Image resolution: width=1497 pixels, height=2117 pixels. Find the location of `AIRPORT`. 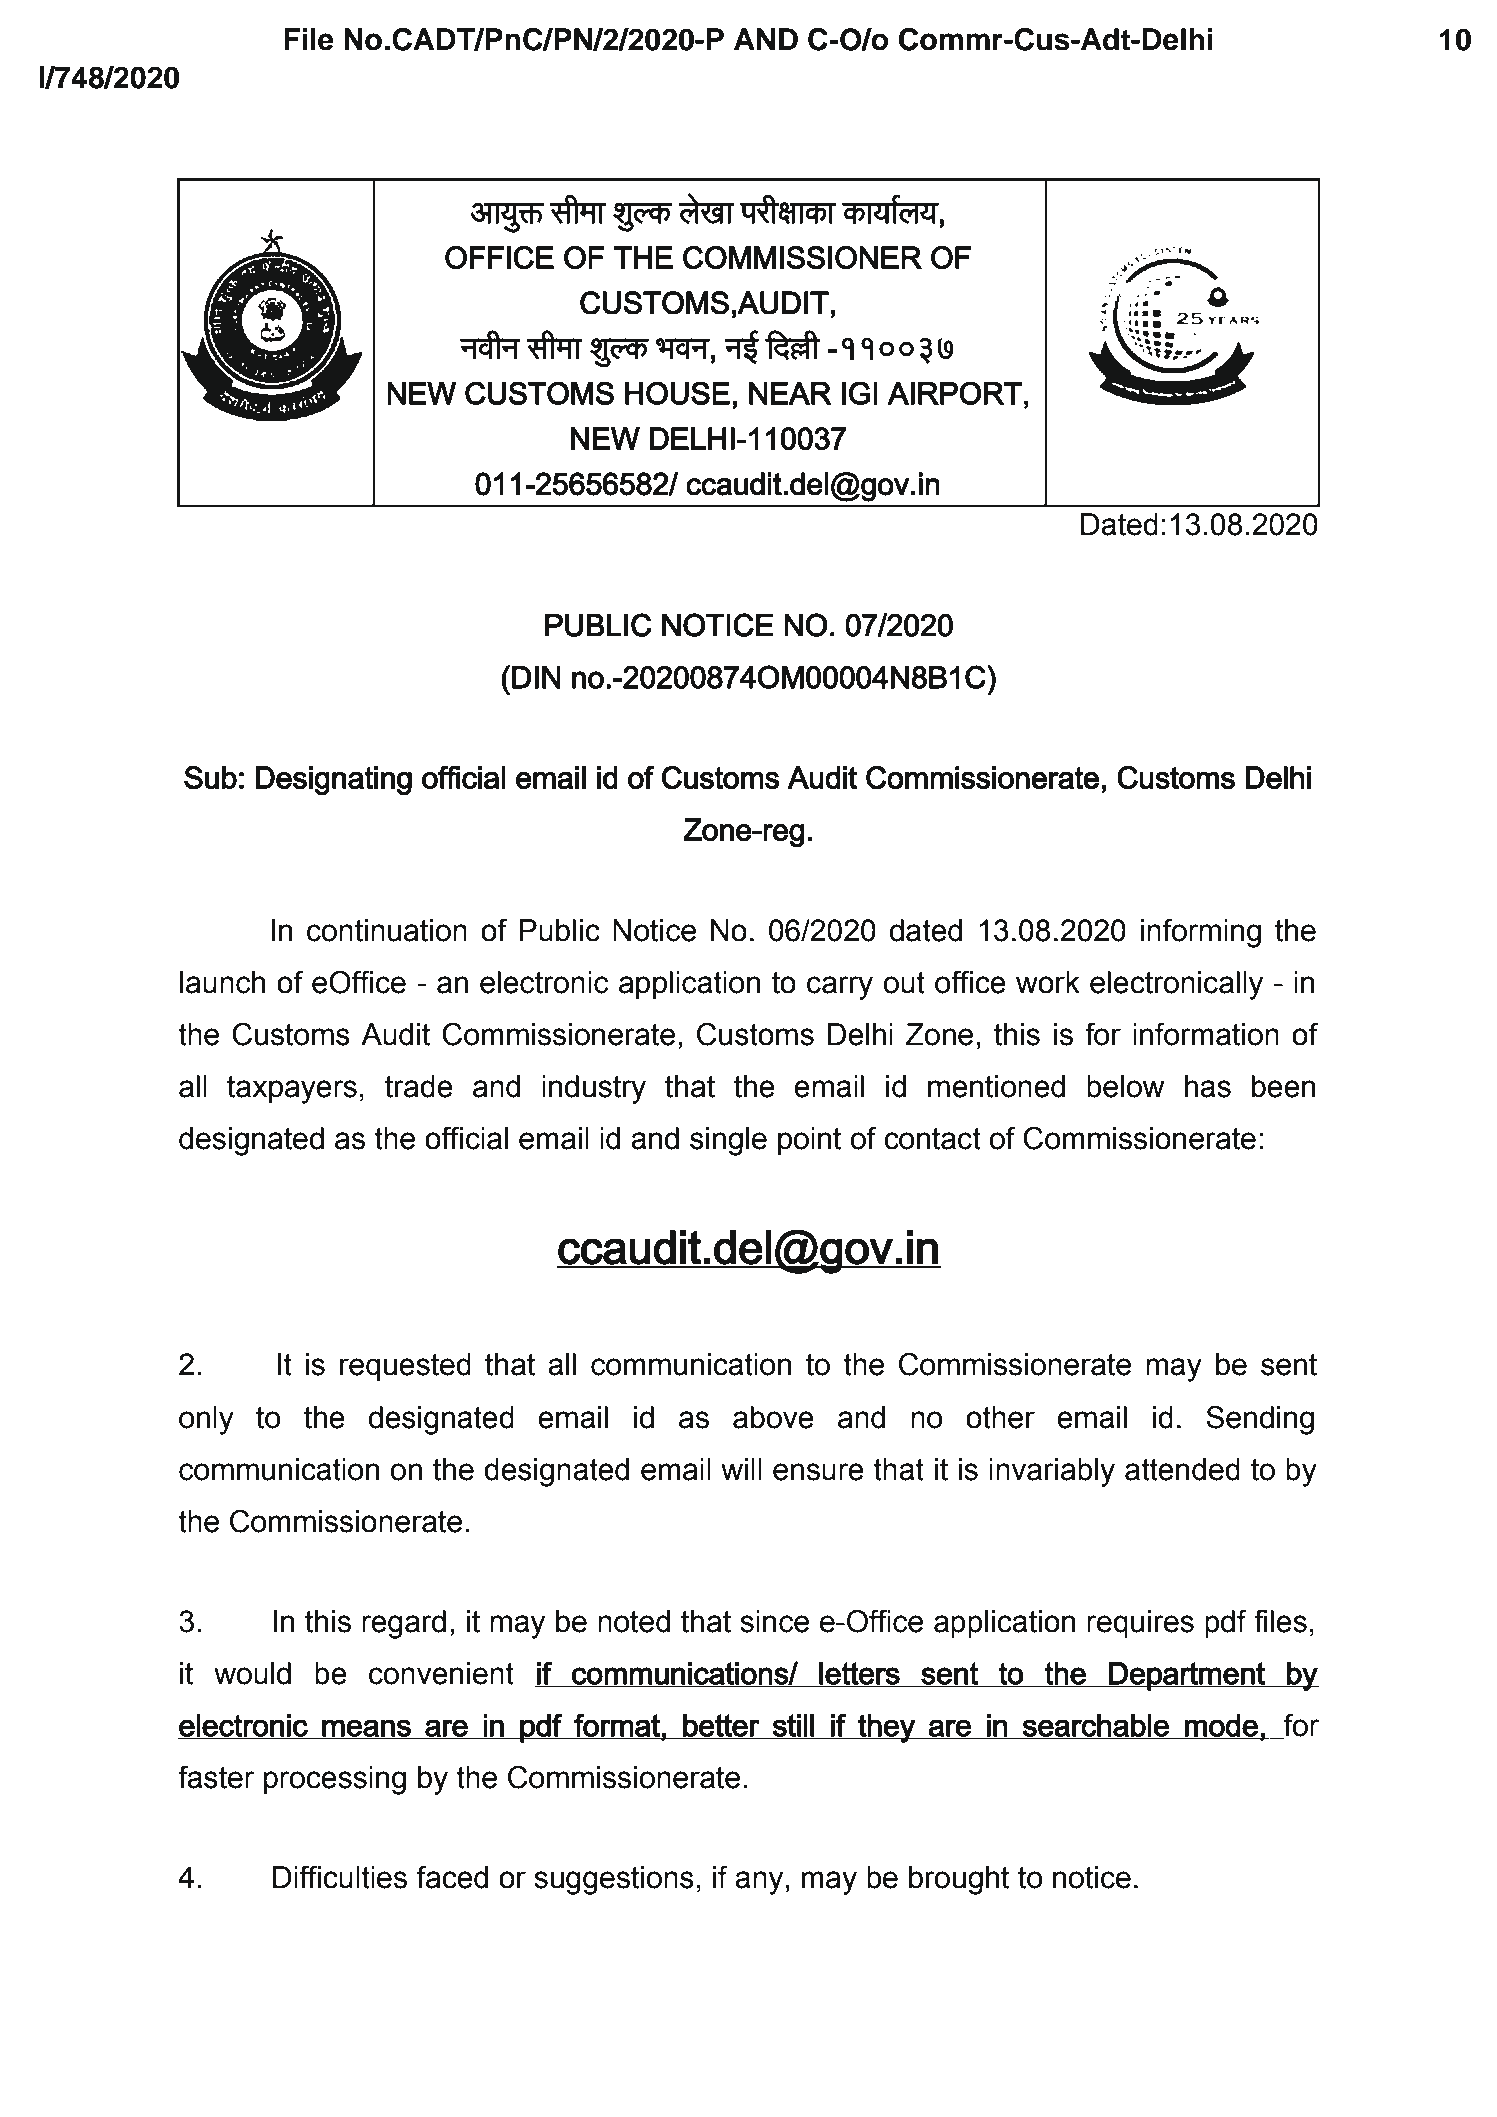

AIRPORT is located at coordinates (954, 393).
